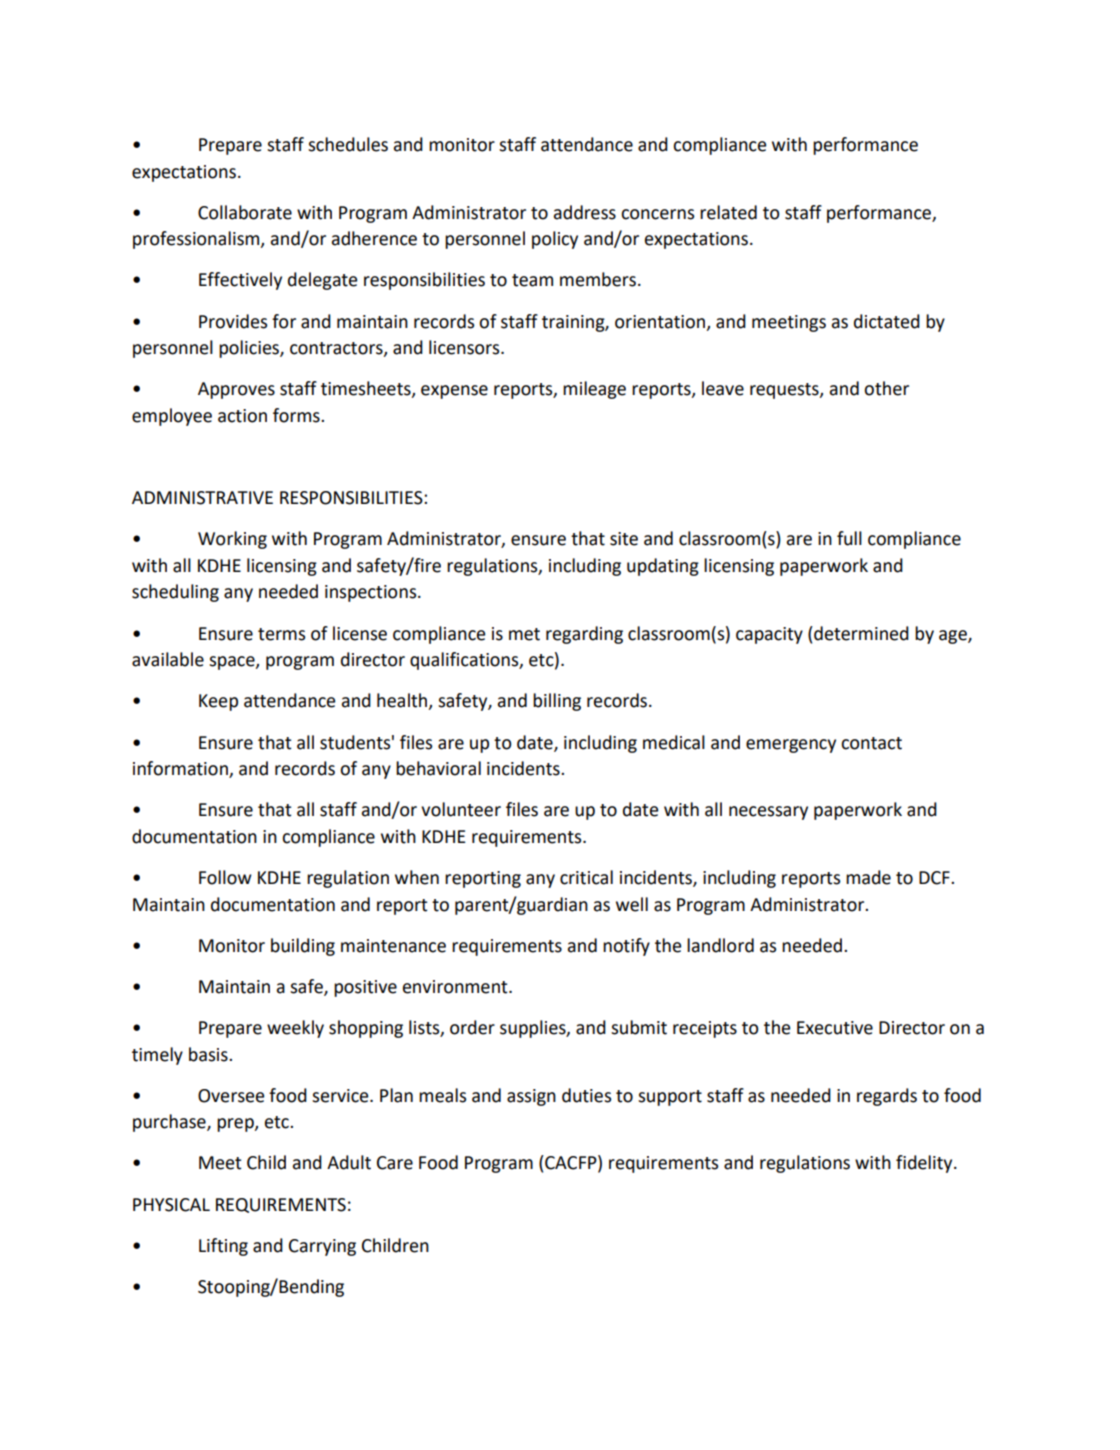 This page has width=1120, height=1450. I want to click on Keep, so click(218, 702).
